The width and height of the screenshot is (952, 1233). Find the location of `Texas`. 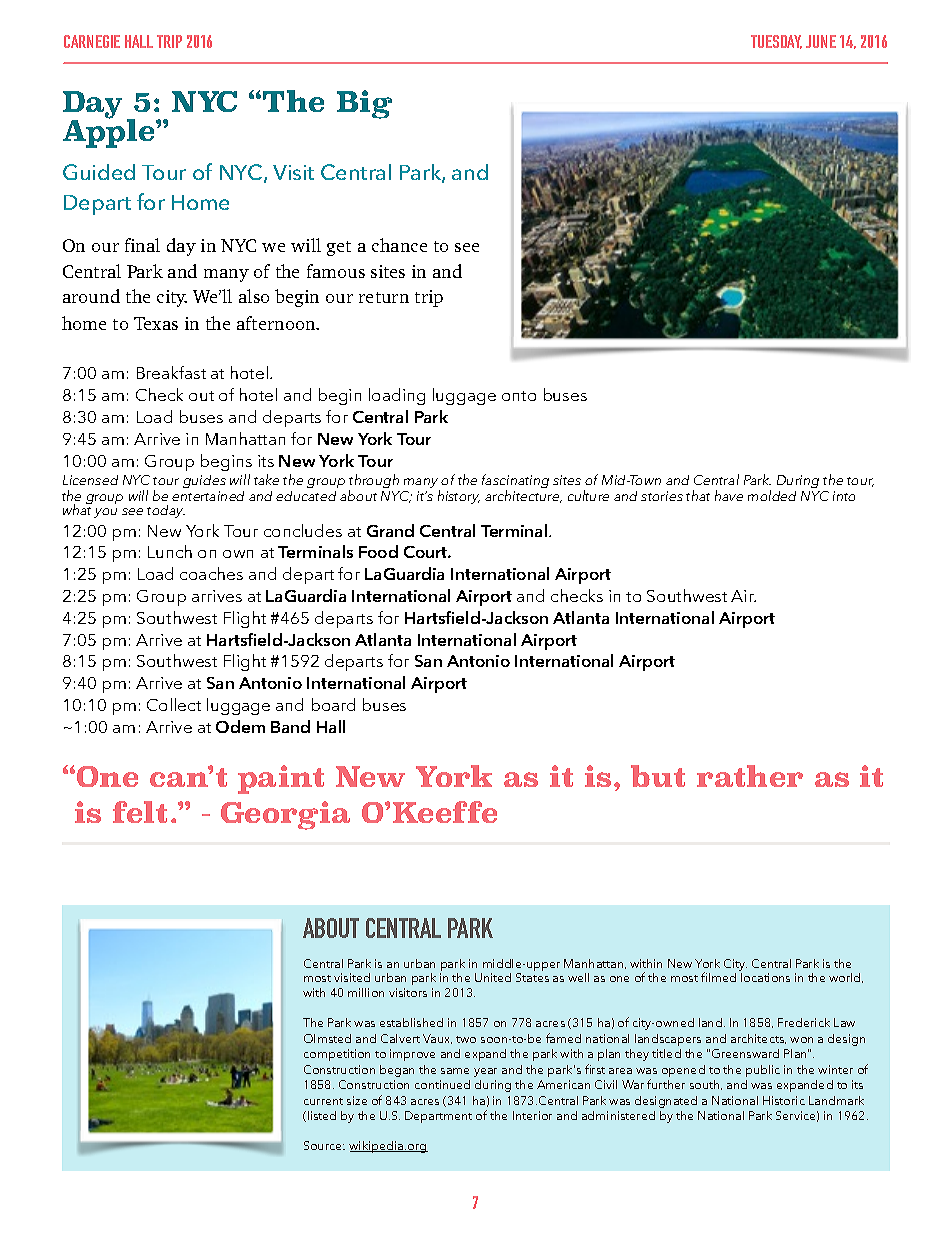

Texas is located at coordinates (156, 323).
